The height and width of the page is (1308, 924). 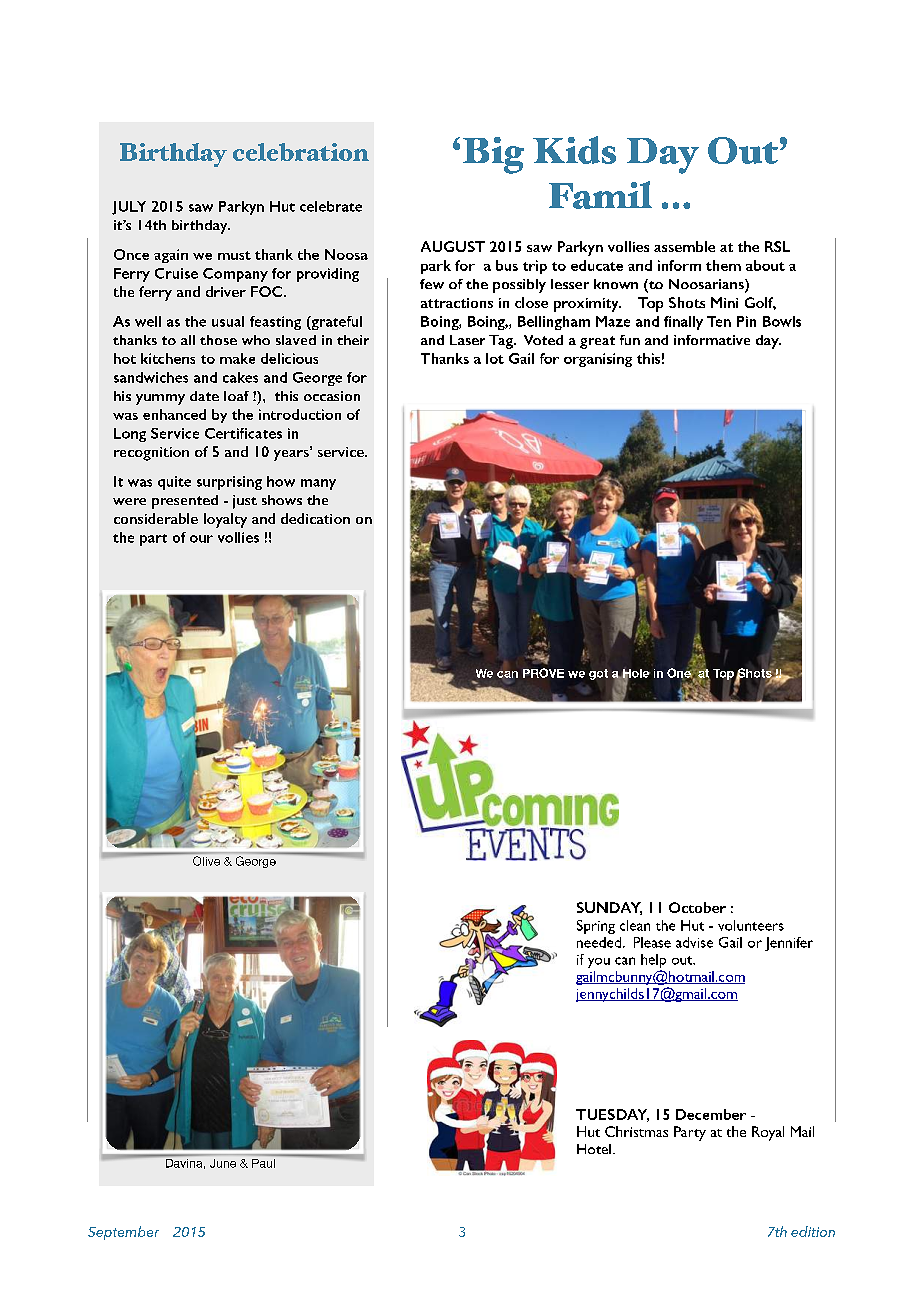 I want to click on edition, so click(x=813, y=1231).
